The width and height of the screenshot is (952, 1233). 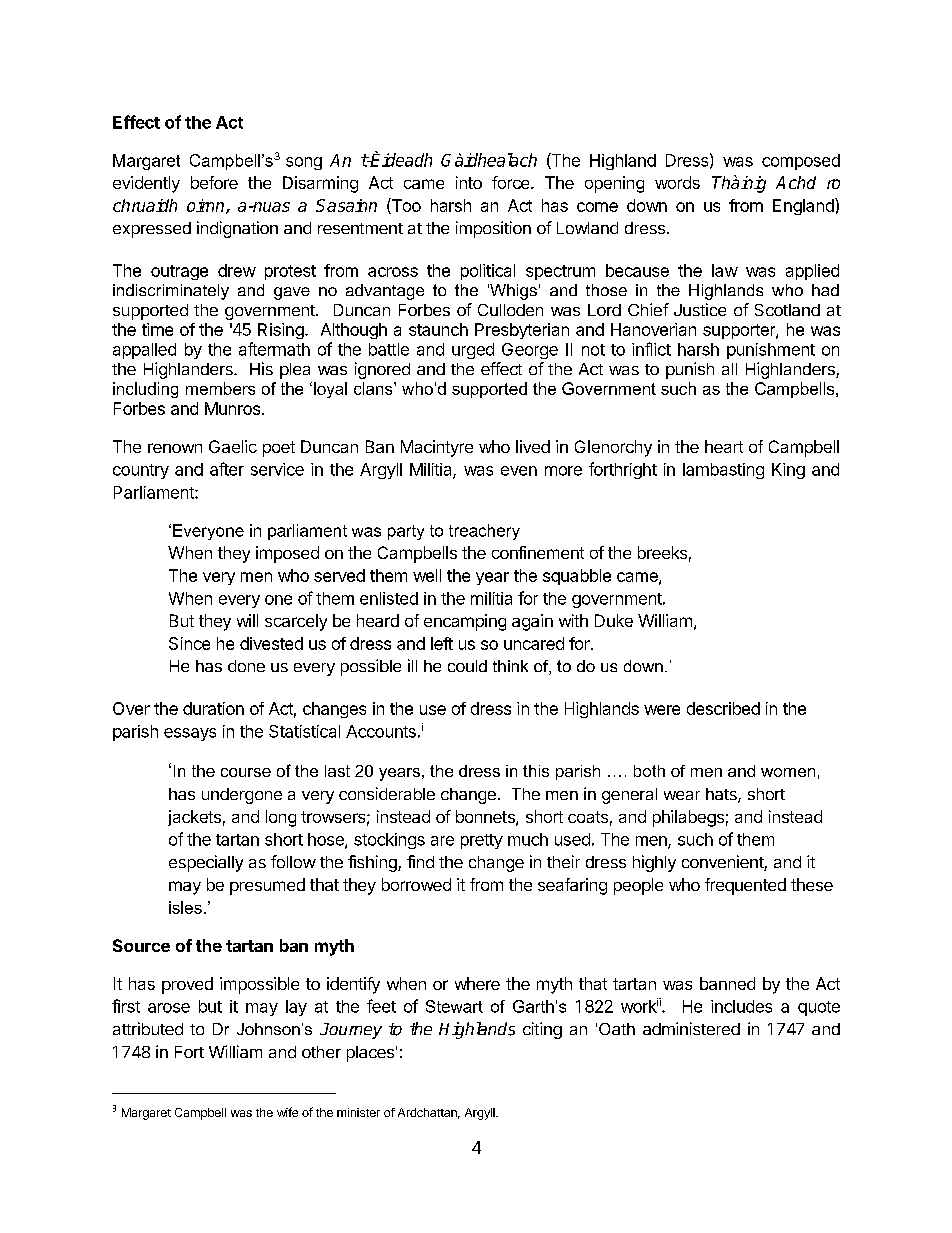 I want to click on wife, so click(x=287, y=1112).
